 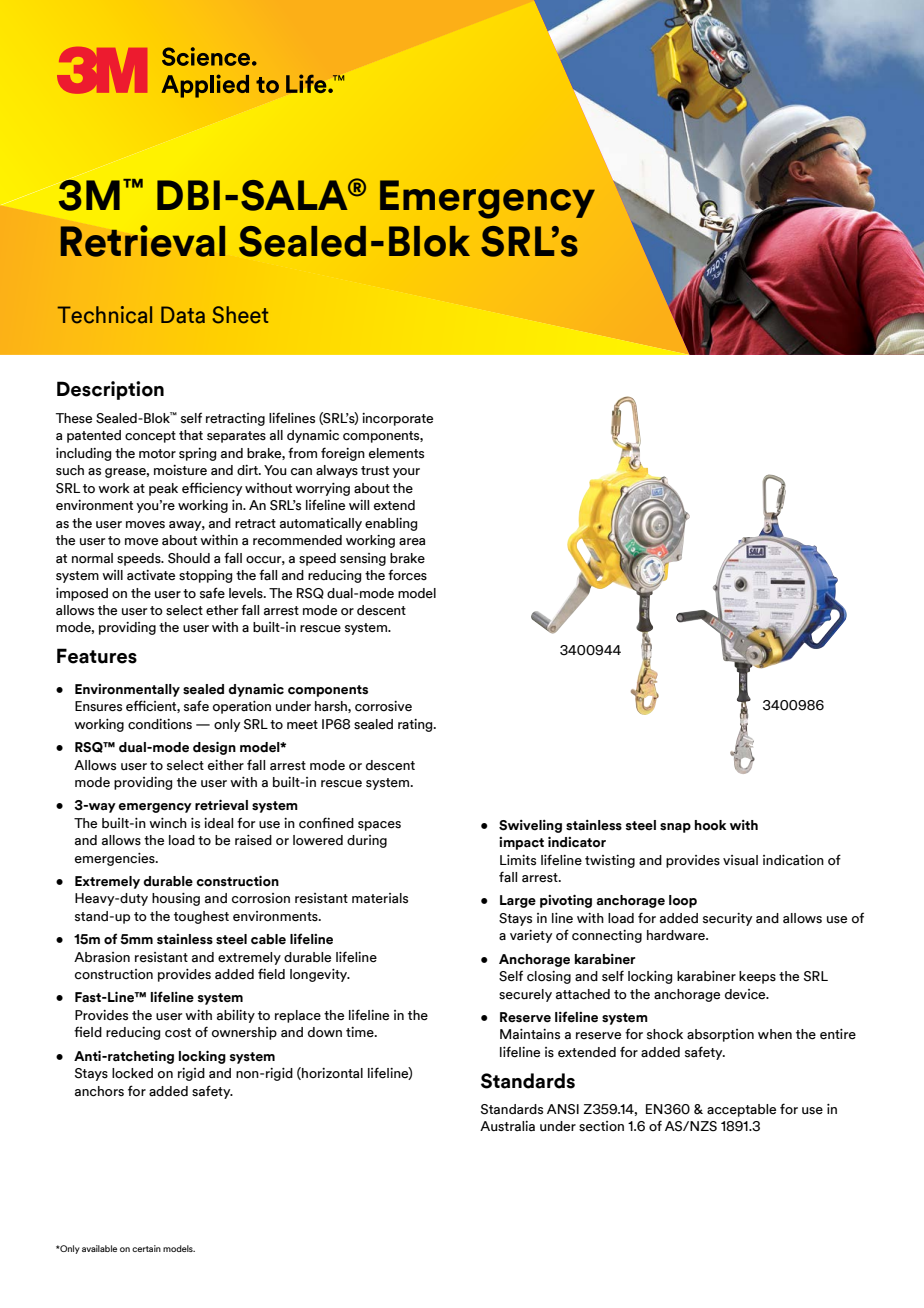 I want to click on hook, so click(x=710, y=825).
